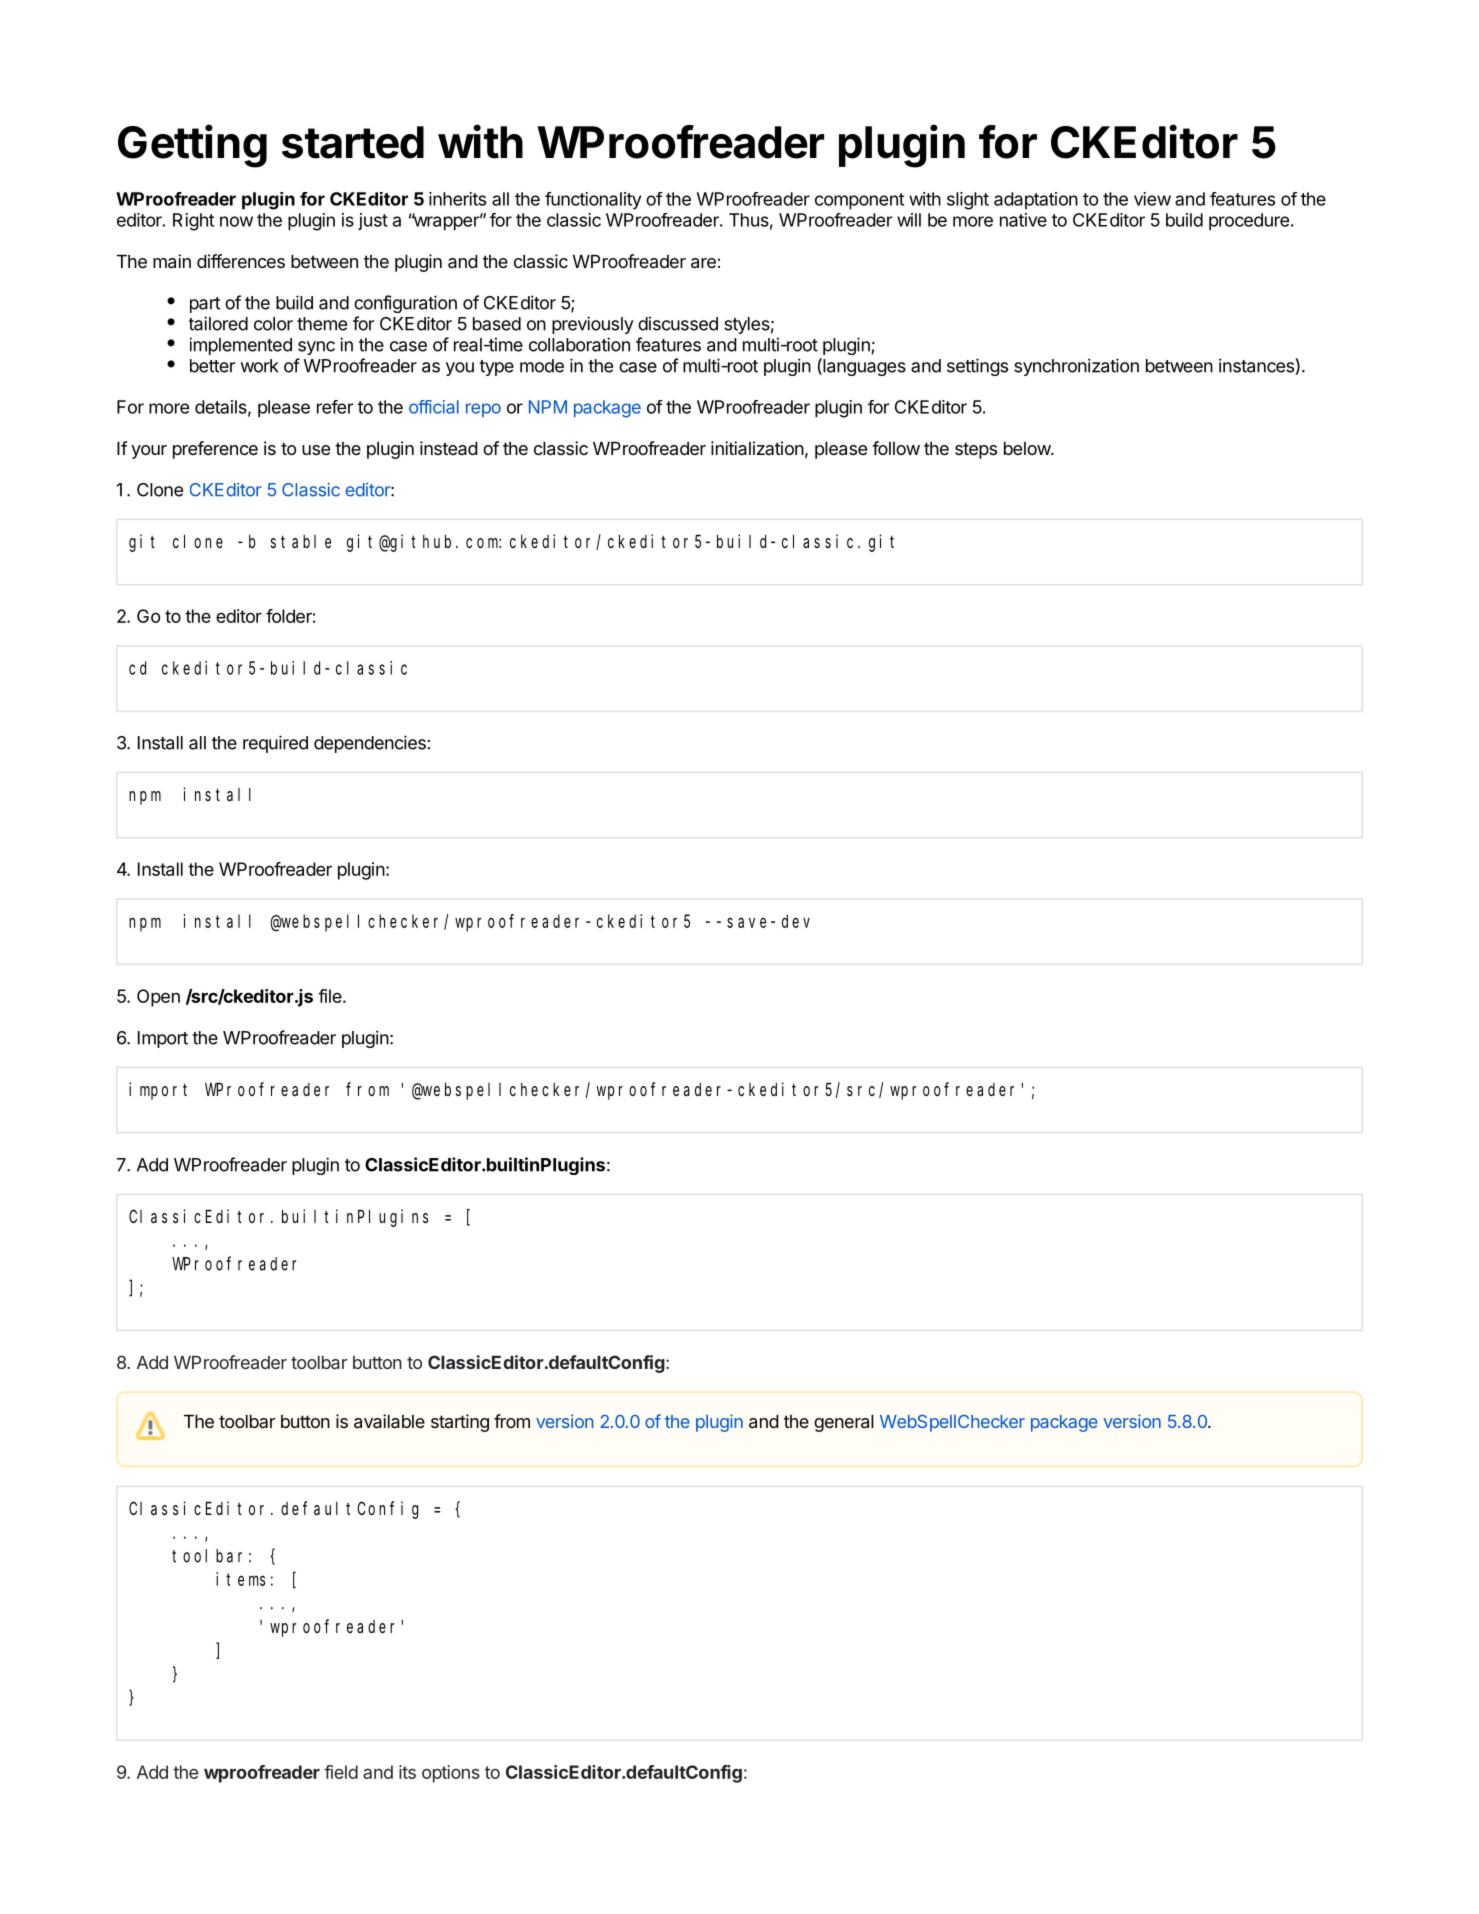  What do you see at coordinates (844, 1423) in the screenshot?
I see `general` at bounding box center [844, 1423].
